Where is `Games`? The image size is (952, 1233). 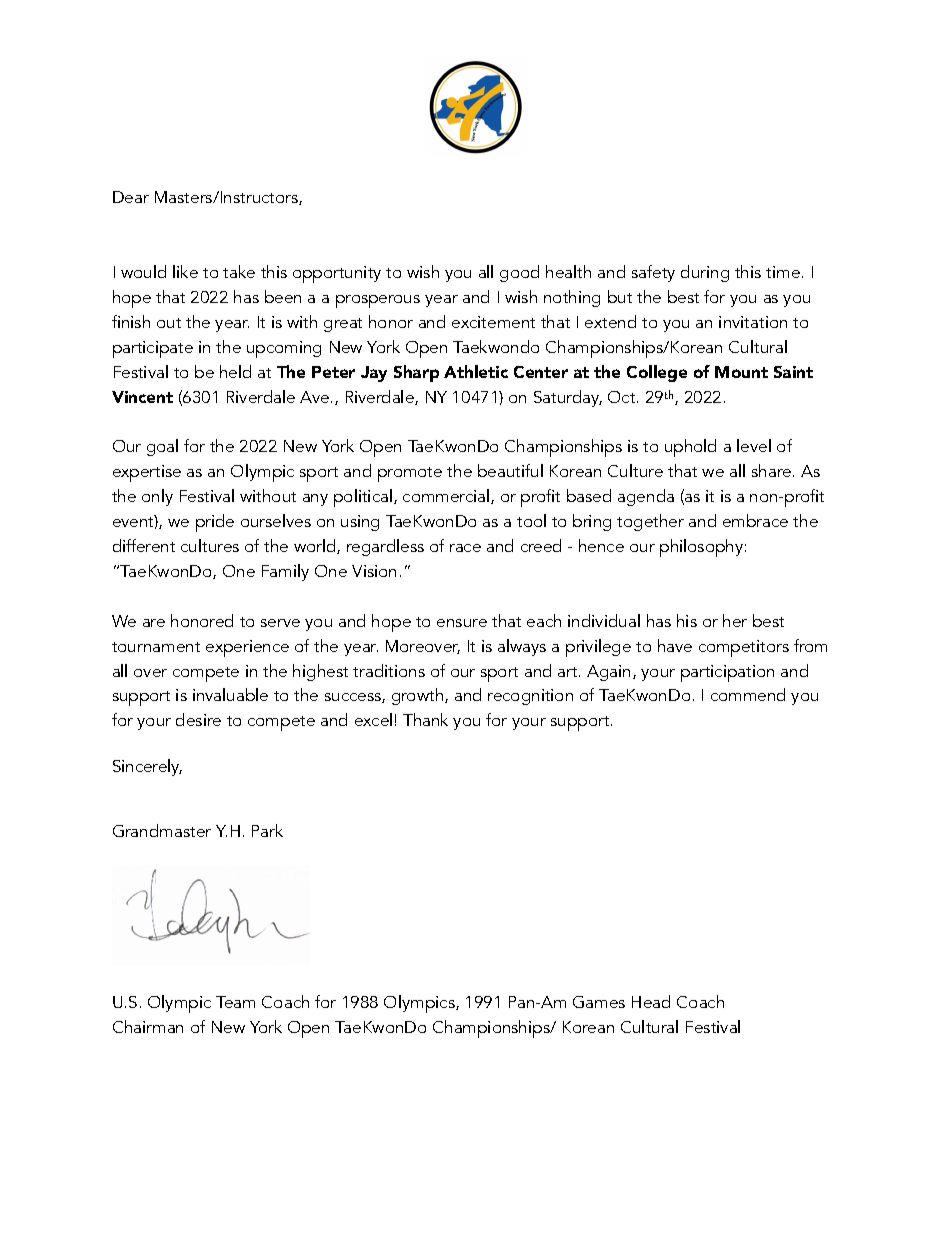
Games is located at coordinates (599, 1002).
